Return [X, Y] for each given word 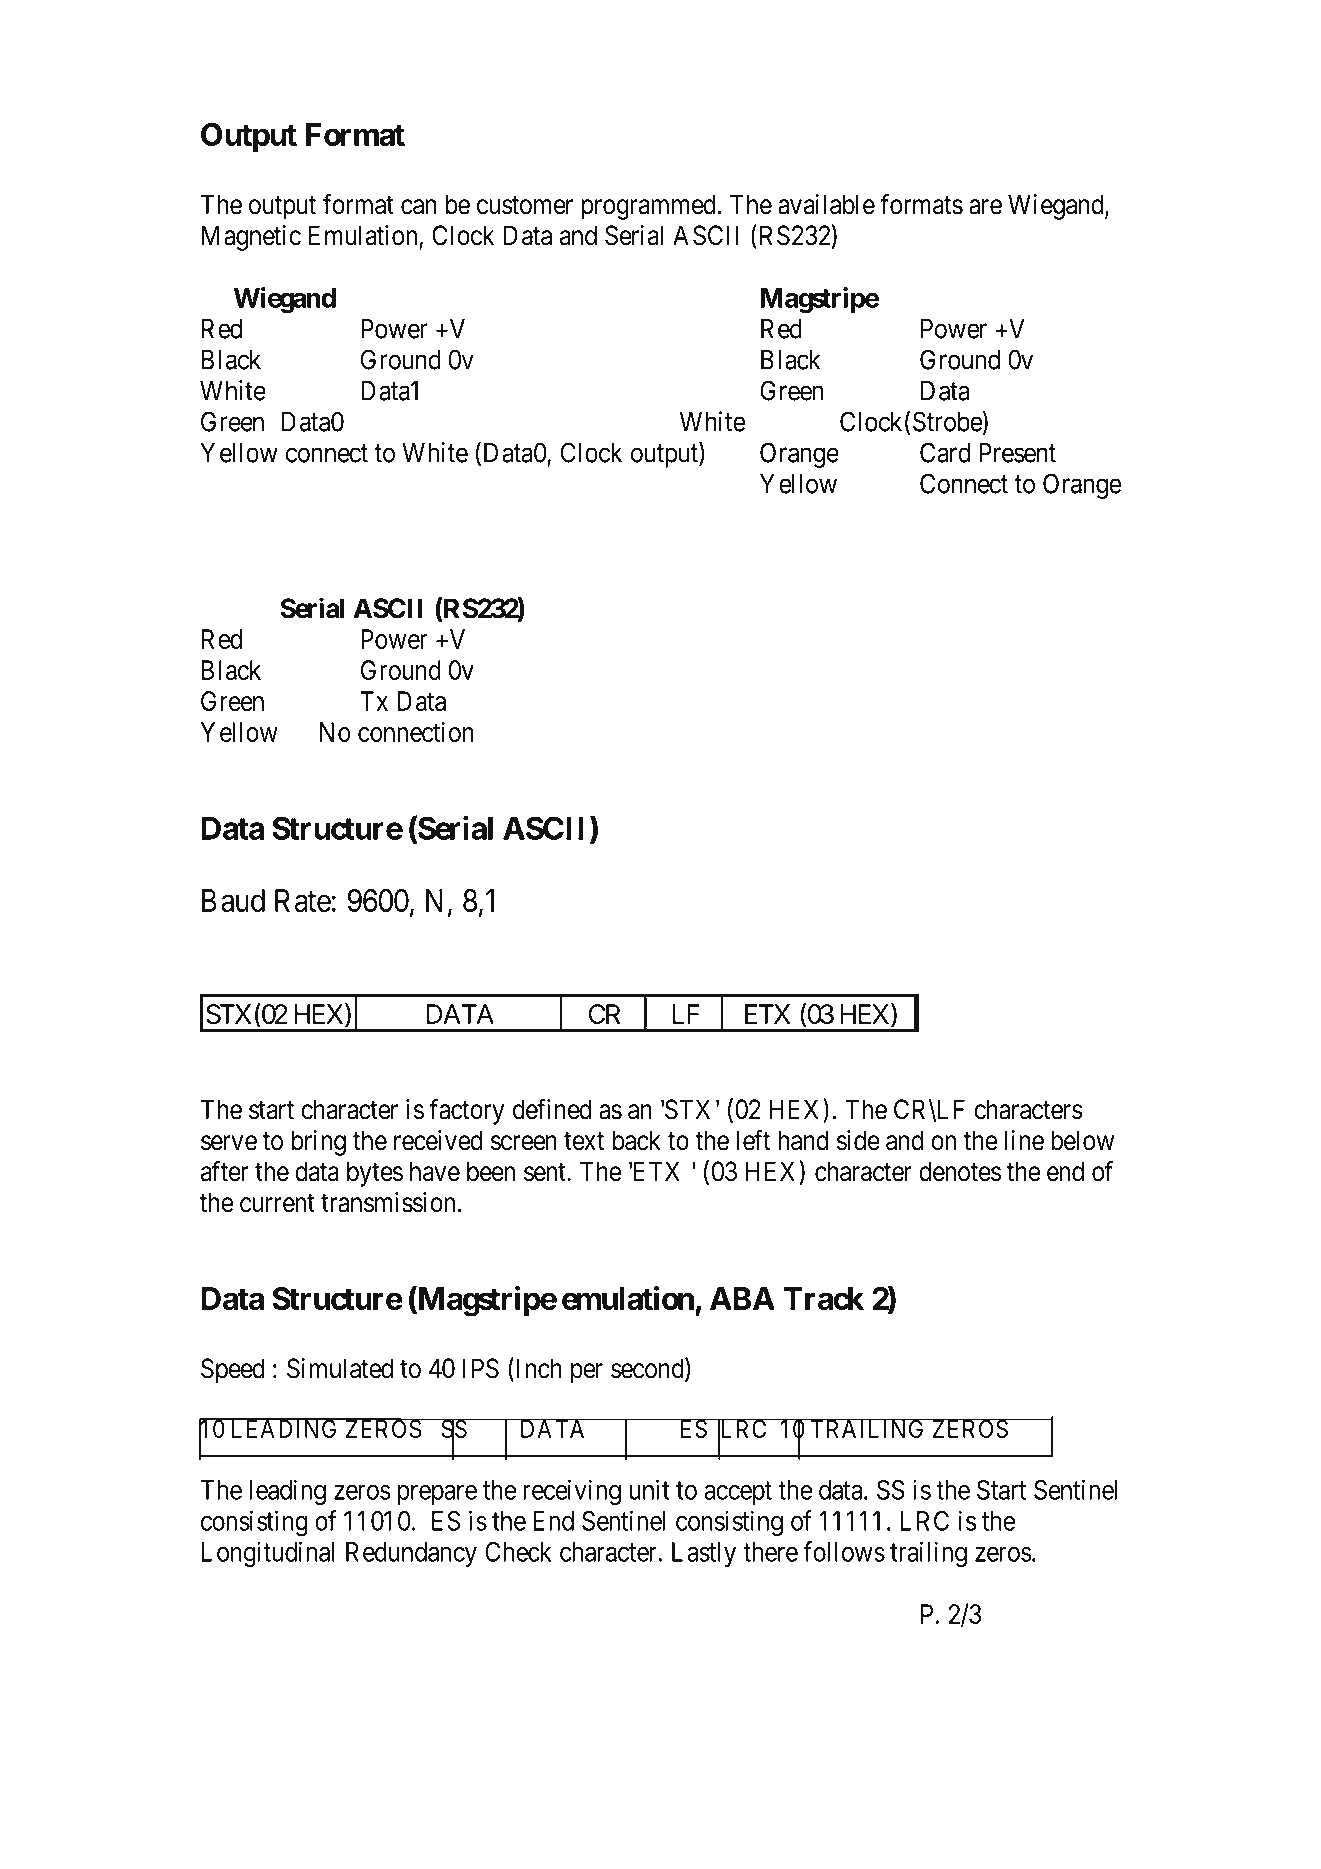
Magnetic [251, 238]
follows [844, 1551]
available [826, 204]
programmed [648, 207]
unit [649, 1489]
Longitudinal [267, 1554]
